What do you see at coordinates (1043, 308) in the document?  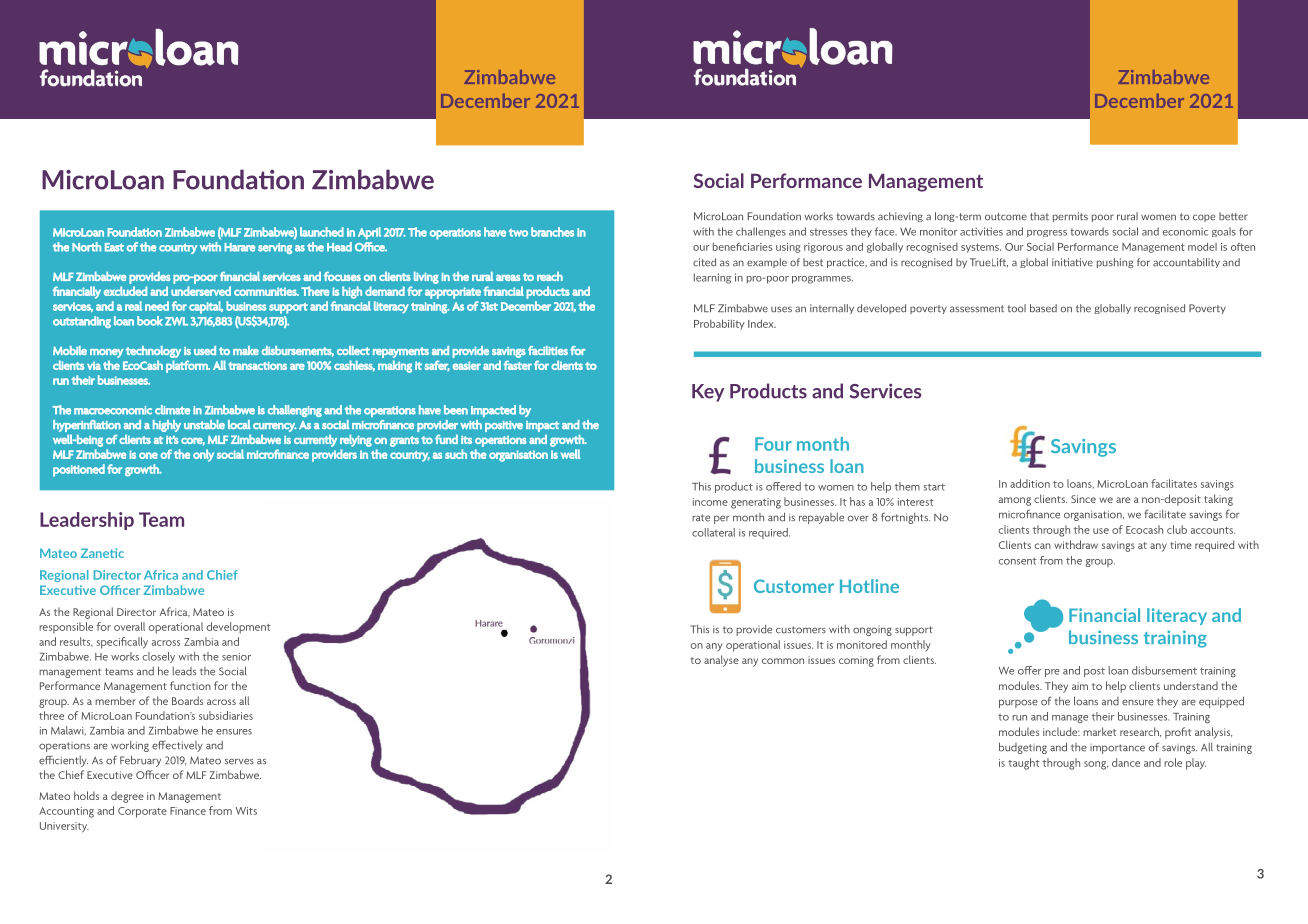 I see `based` at bounding box center [1043, 308].
